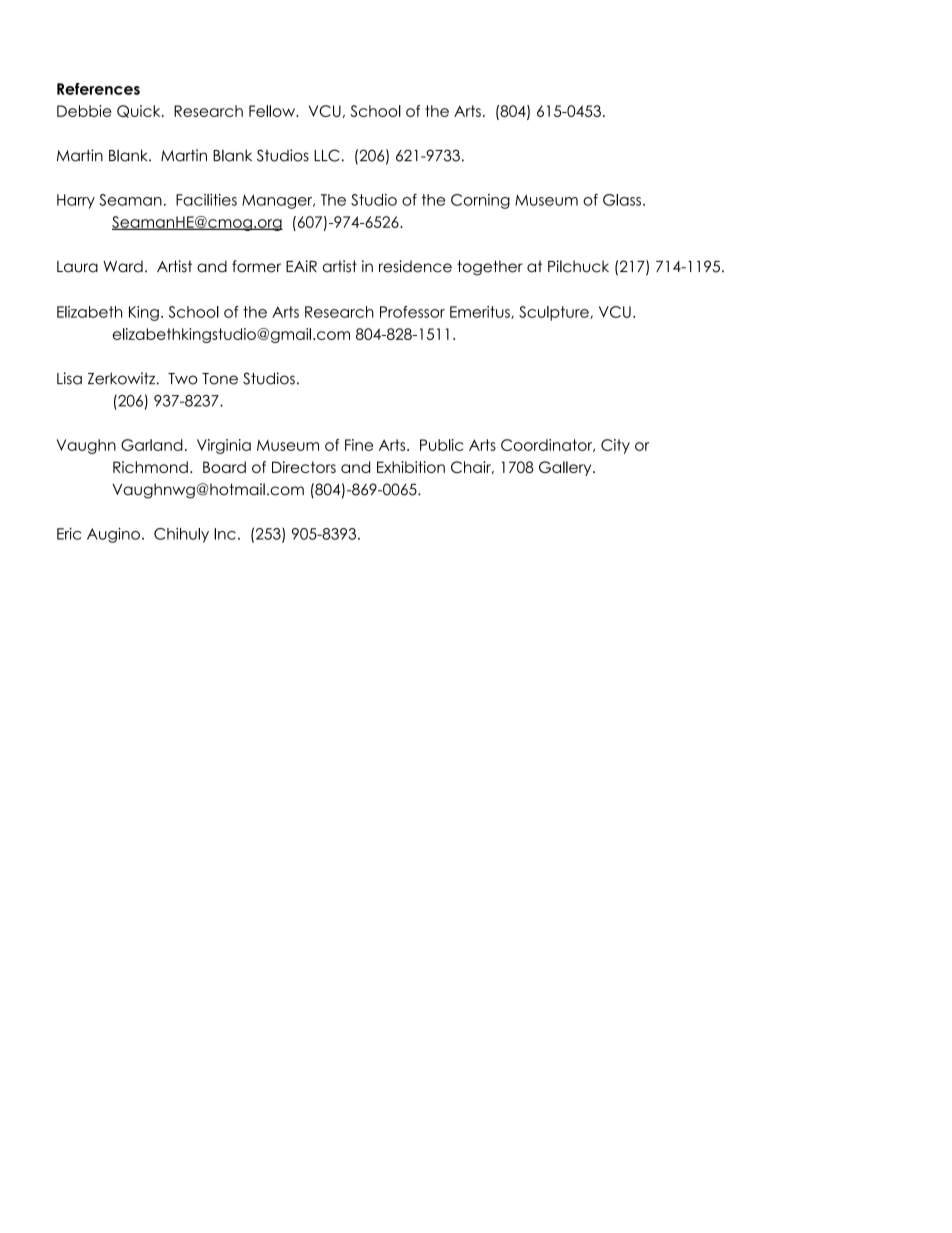 The image size is (952, 1233). I want to click on Harry, so click(76, 201).
